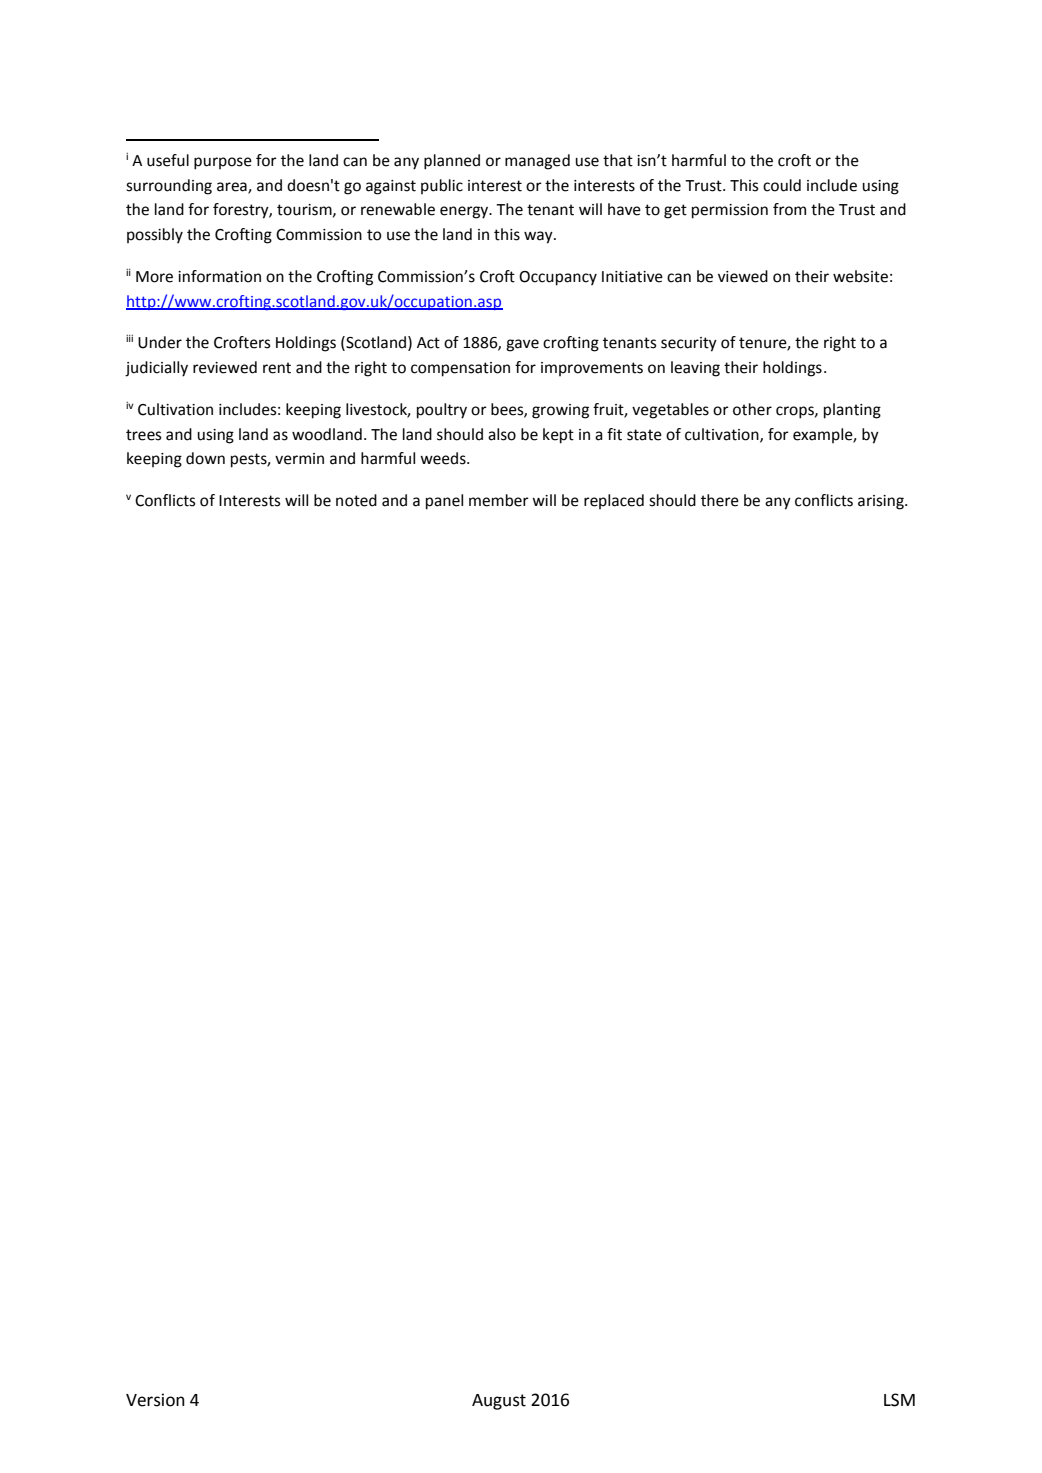 The width and height of the screenshot is (1042, 1473). Describe the element at coordinates (882, 502) in the screenshot. I see `arising` at that location.
